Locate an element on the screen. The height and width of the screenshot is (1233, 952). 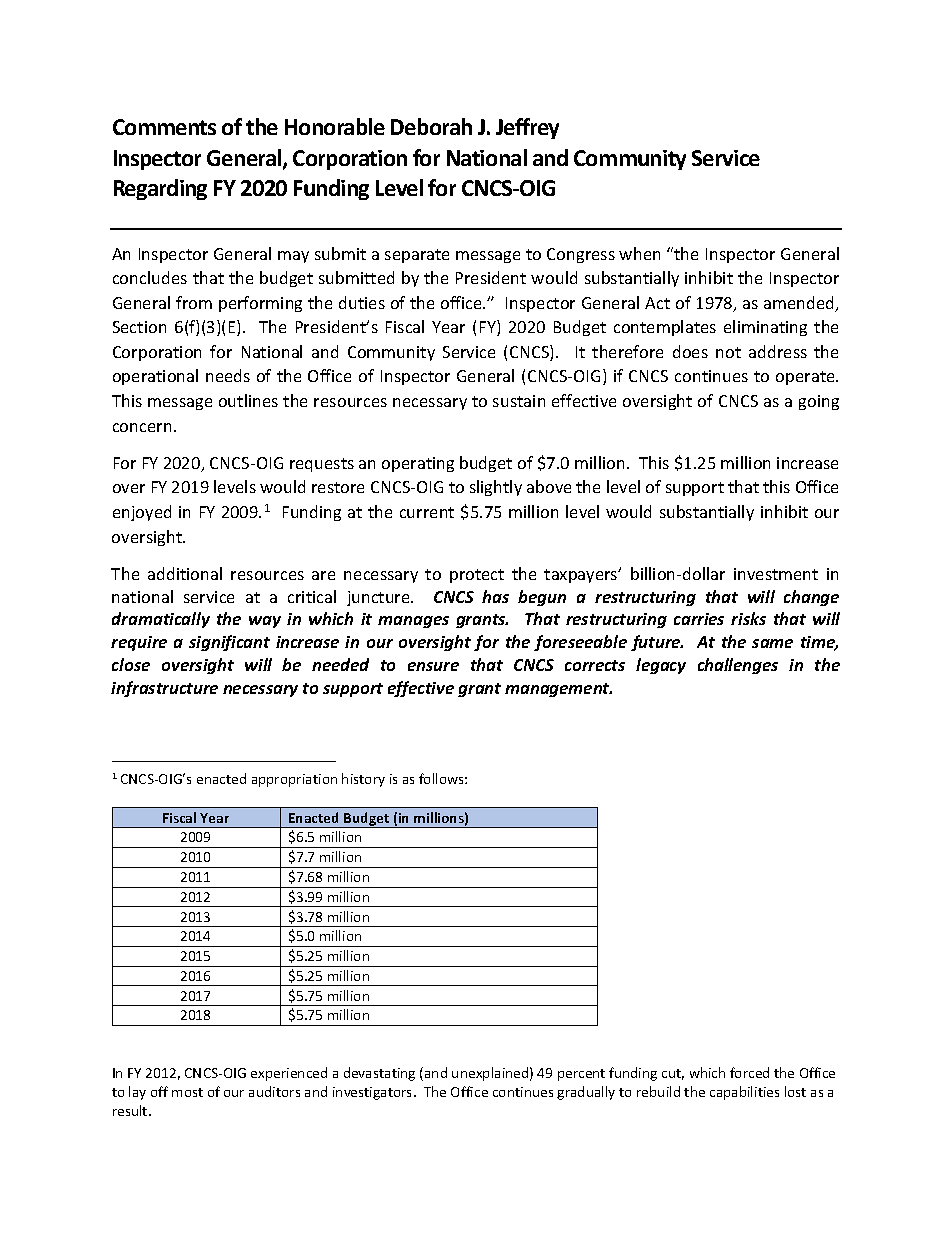
sustain is located at coordinates (519, 401).
